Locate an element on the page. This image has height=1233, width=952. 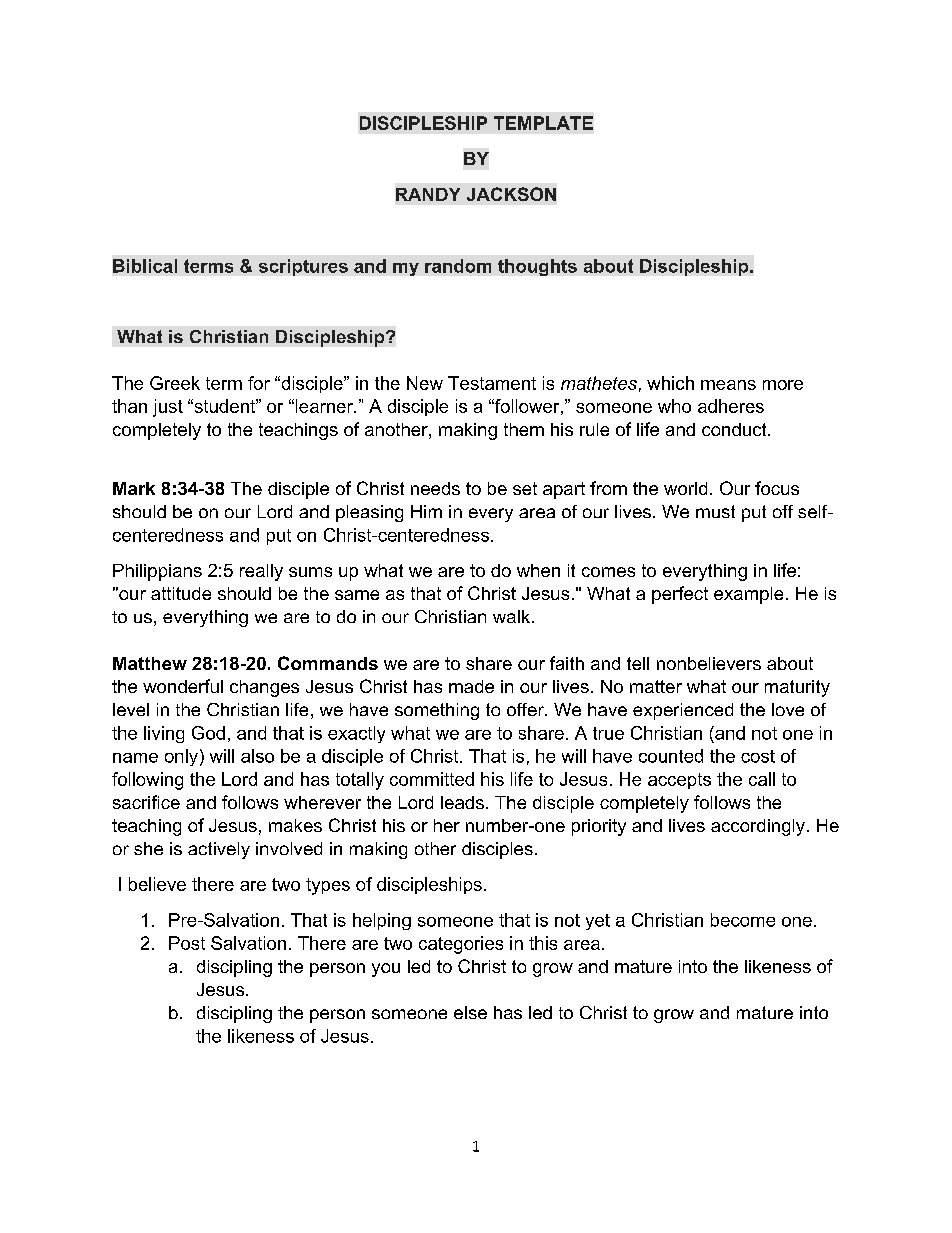
RANDY is located at coordinates (428, 194).
